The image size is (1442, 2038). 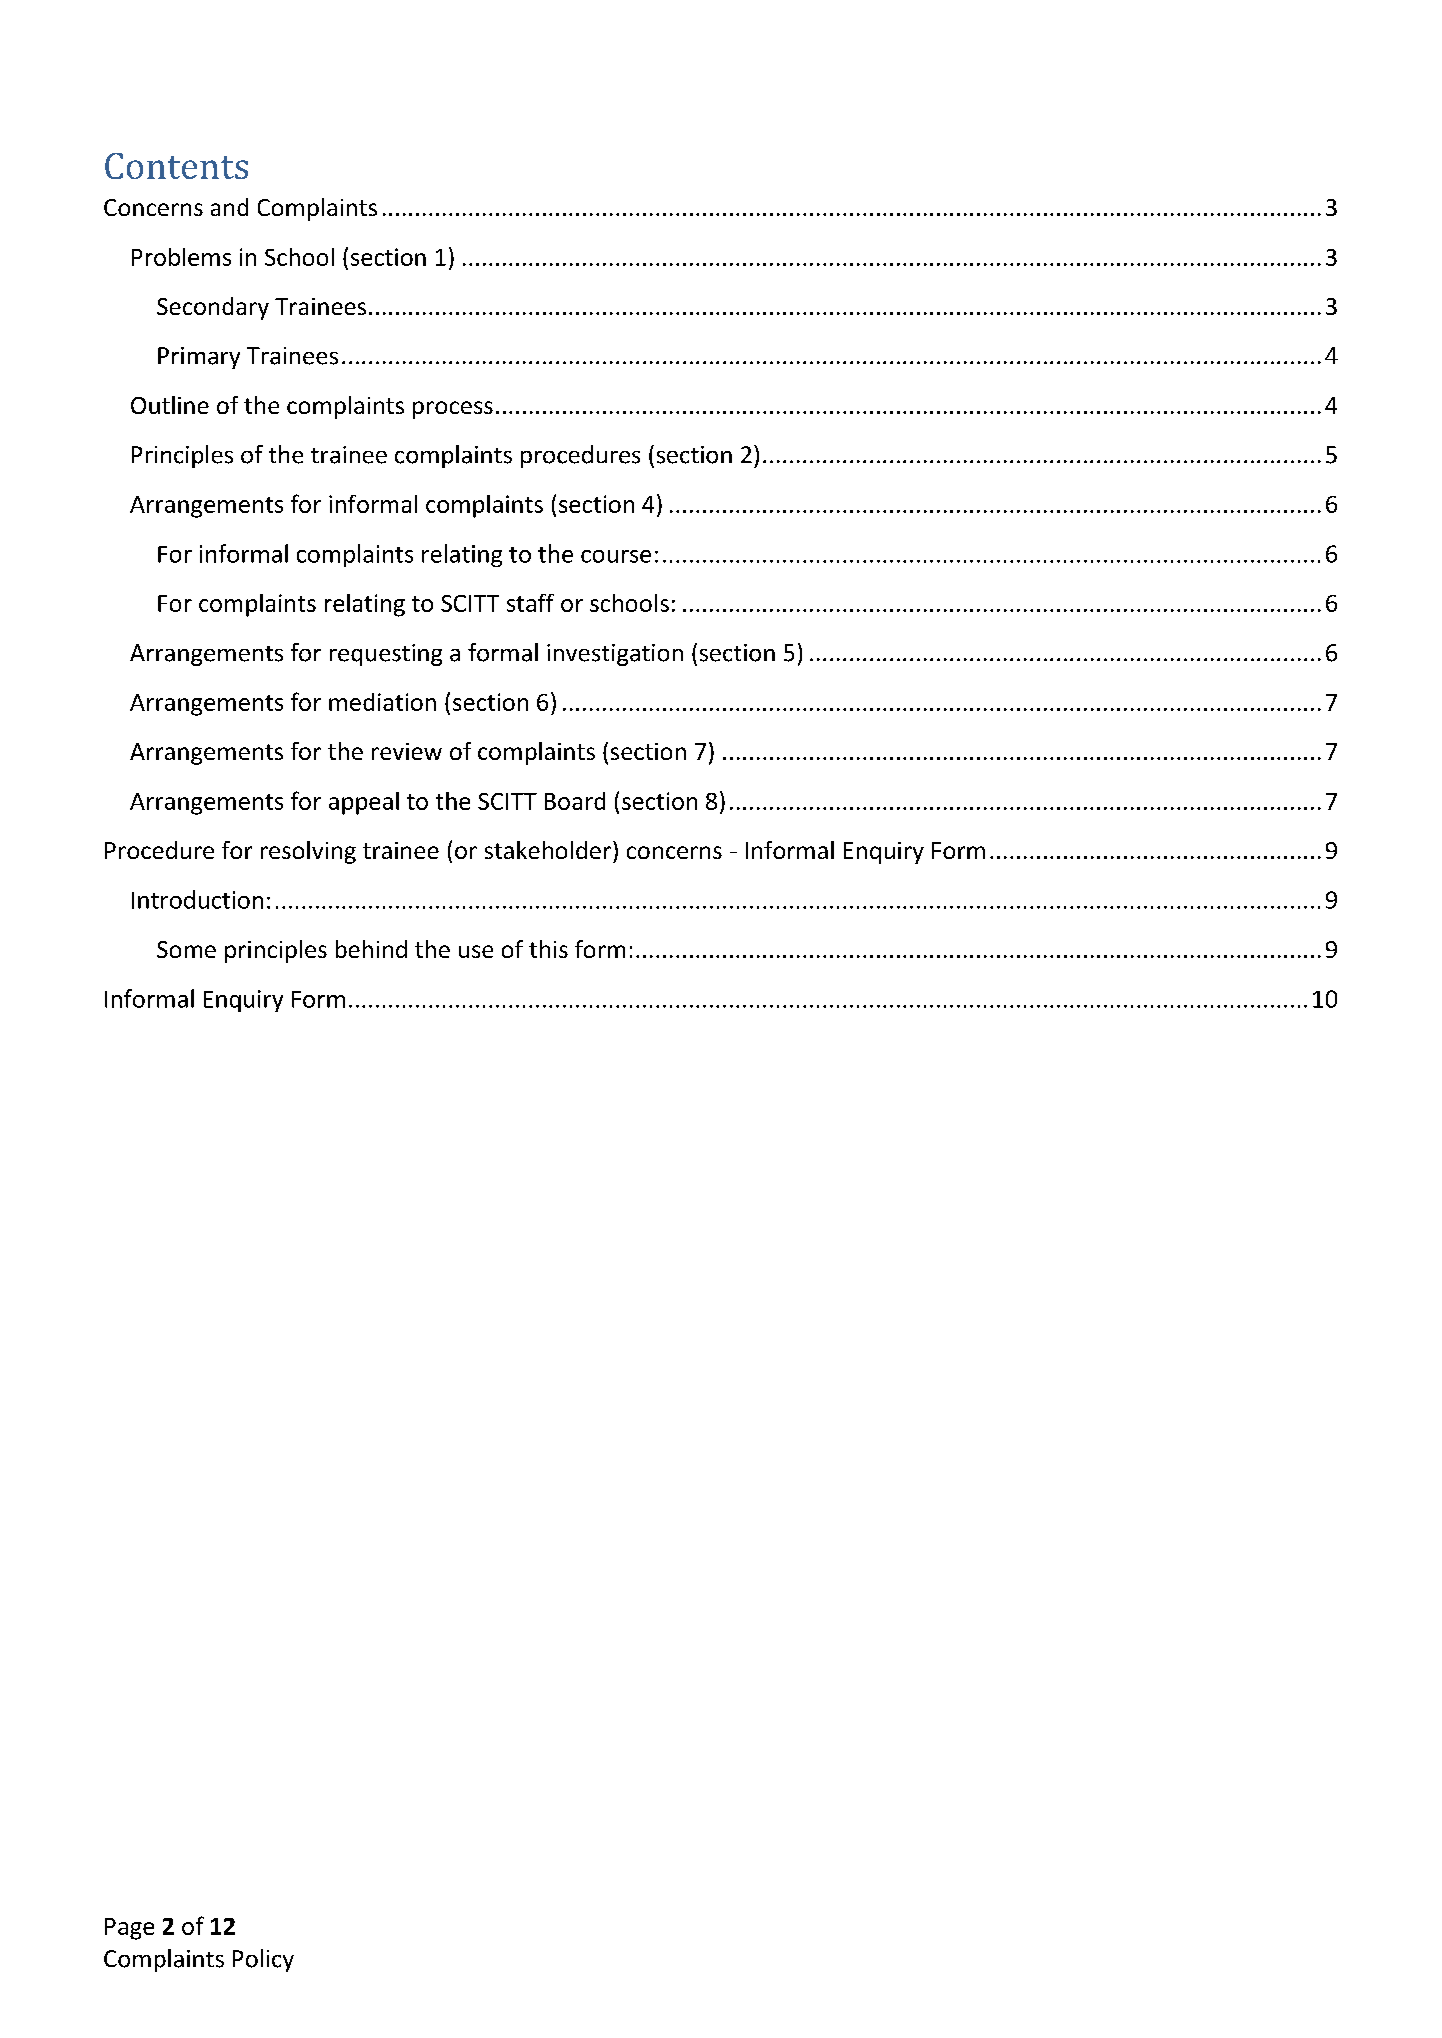 What do you see at coordinates (371, 949) in the page?
I see `behind` at bounding box center [371, 949].
